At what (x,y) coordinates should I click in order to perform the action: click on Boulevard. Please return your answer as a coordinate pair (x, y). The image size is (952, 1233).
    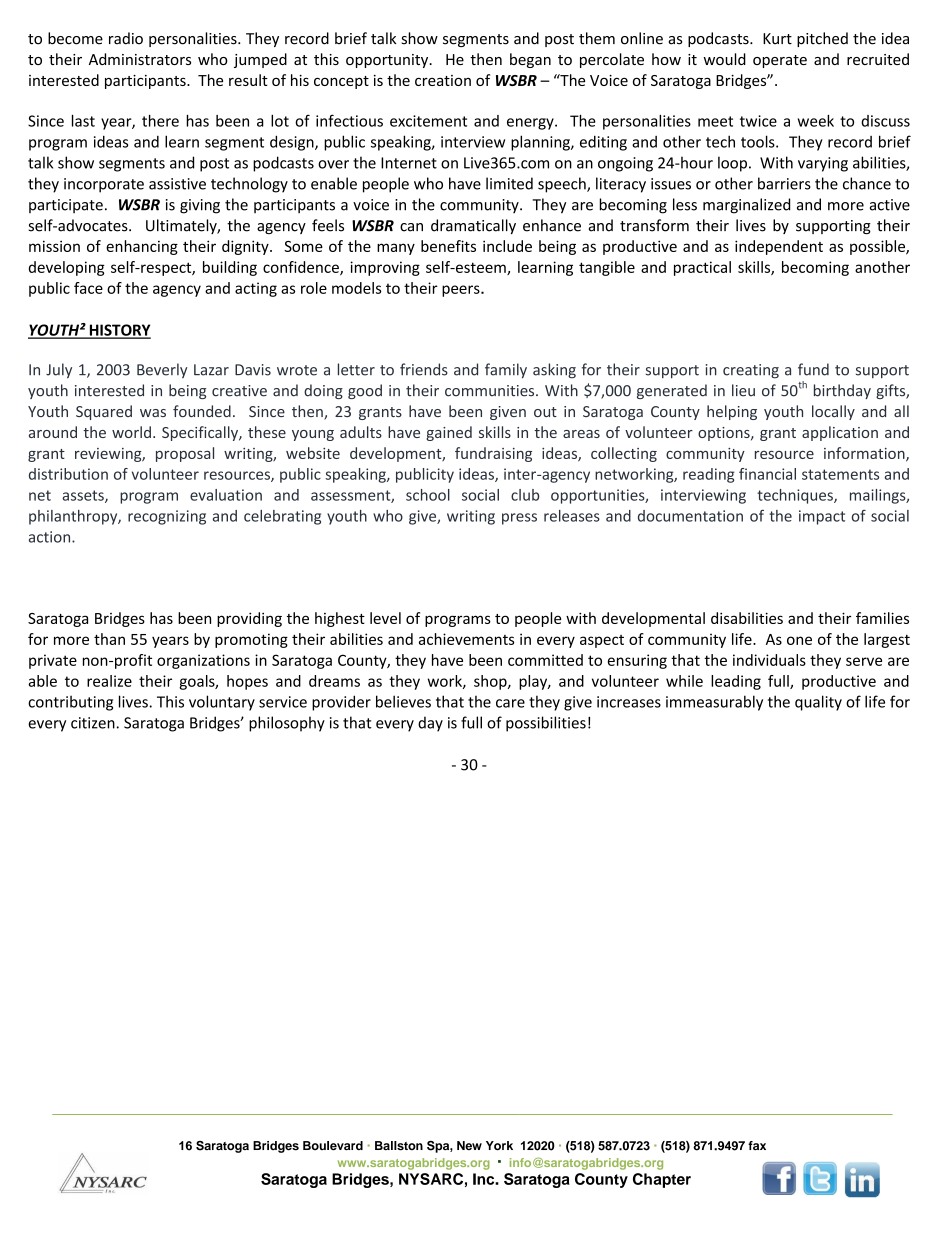
    Looking at the image, I should click on (333, 1146).
